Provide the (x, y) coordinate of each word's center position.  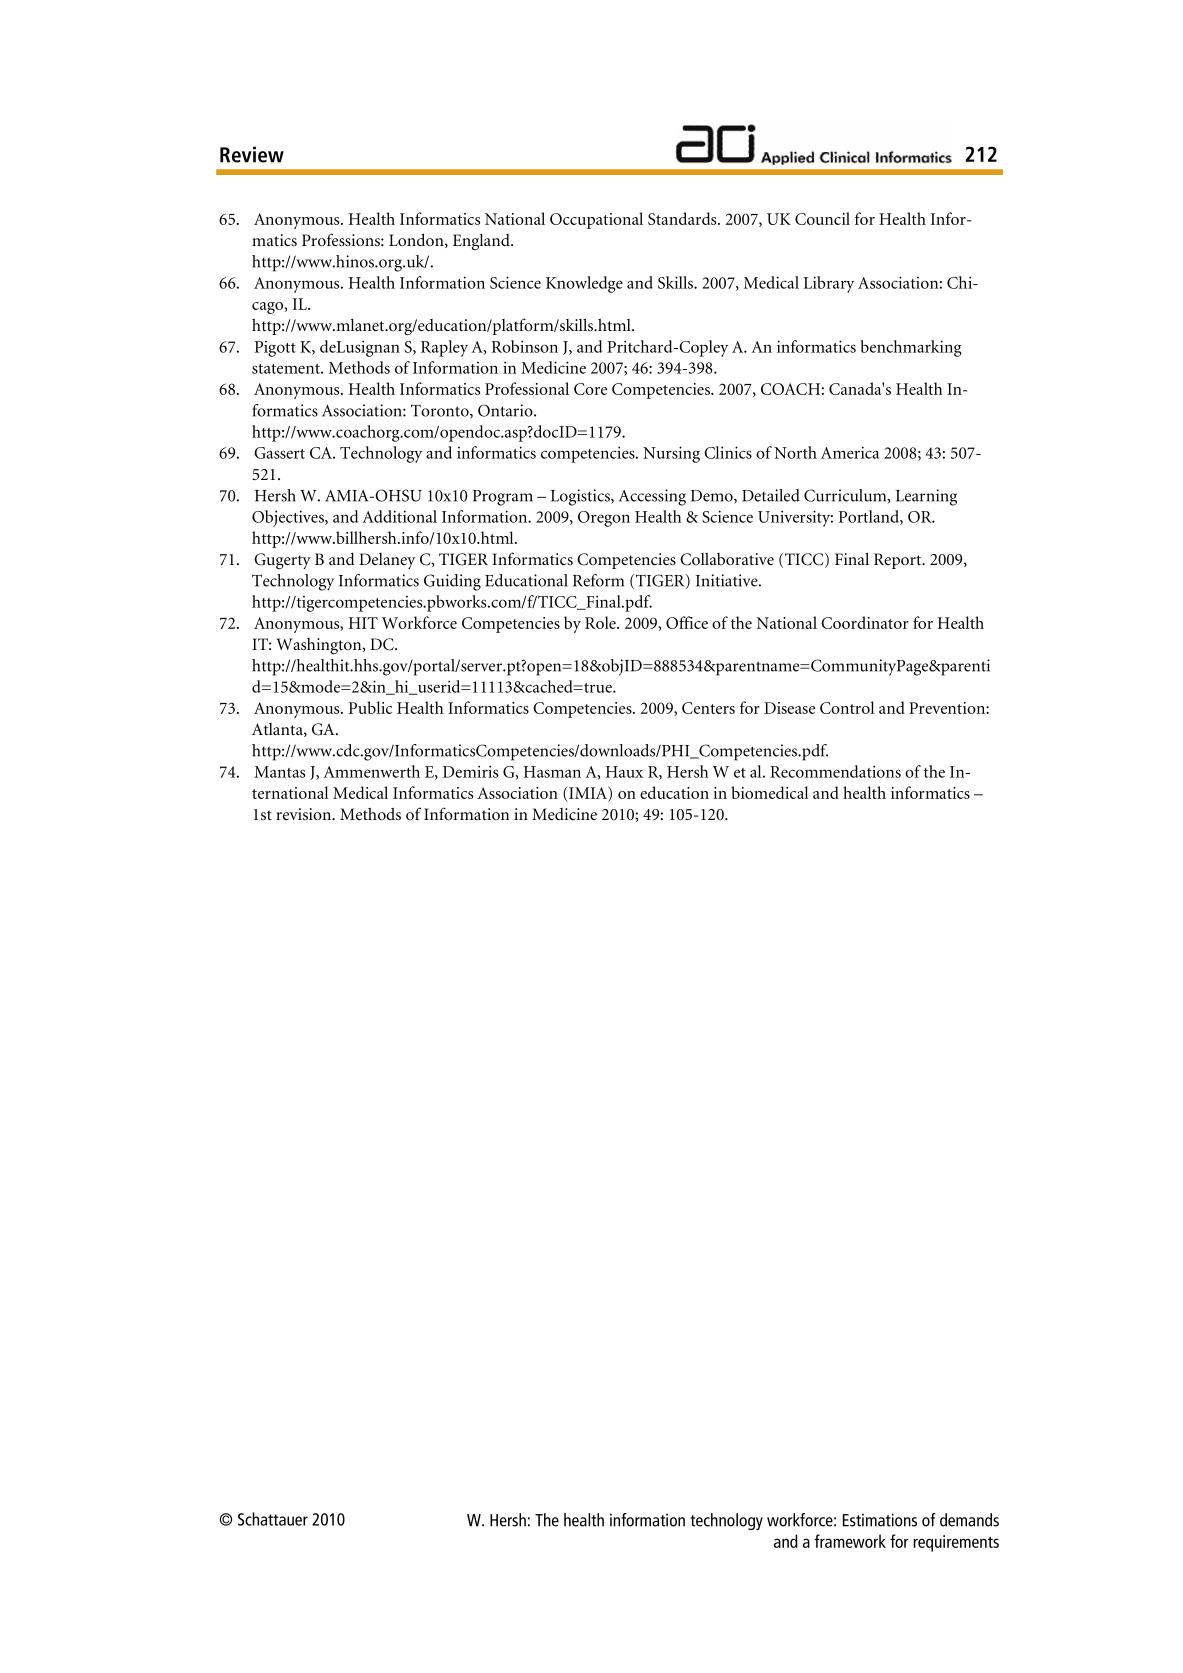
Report (899, 561)
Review (252, 154)
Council (822, 218)
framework (850, 1541)
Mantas (279, 772)
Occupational (596, 220)
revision (305, 814)
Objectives (289, 518)
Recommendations (835, 771)
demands (969, 1520)
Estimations (880, 1520)
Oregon (604, 519)
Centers (708, 708)
